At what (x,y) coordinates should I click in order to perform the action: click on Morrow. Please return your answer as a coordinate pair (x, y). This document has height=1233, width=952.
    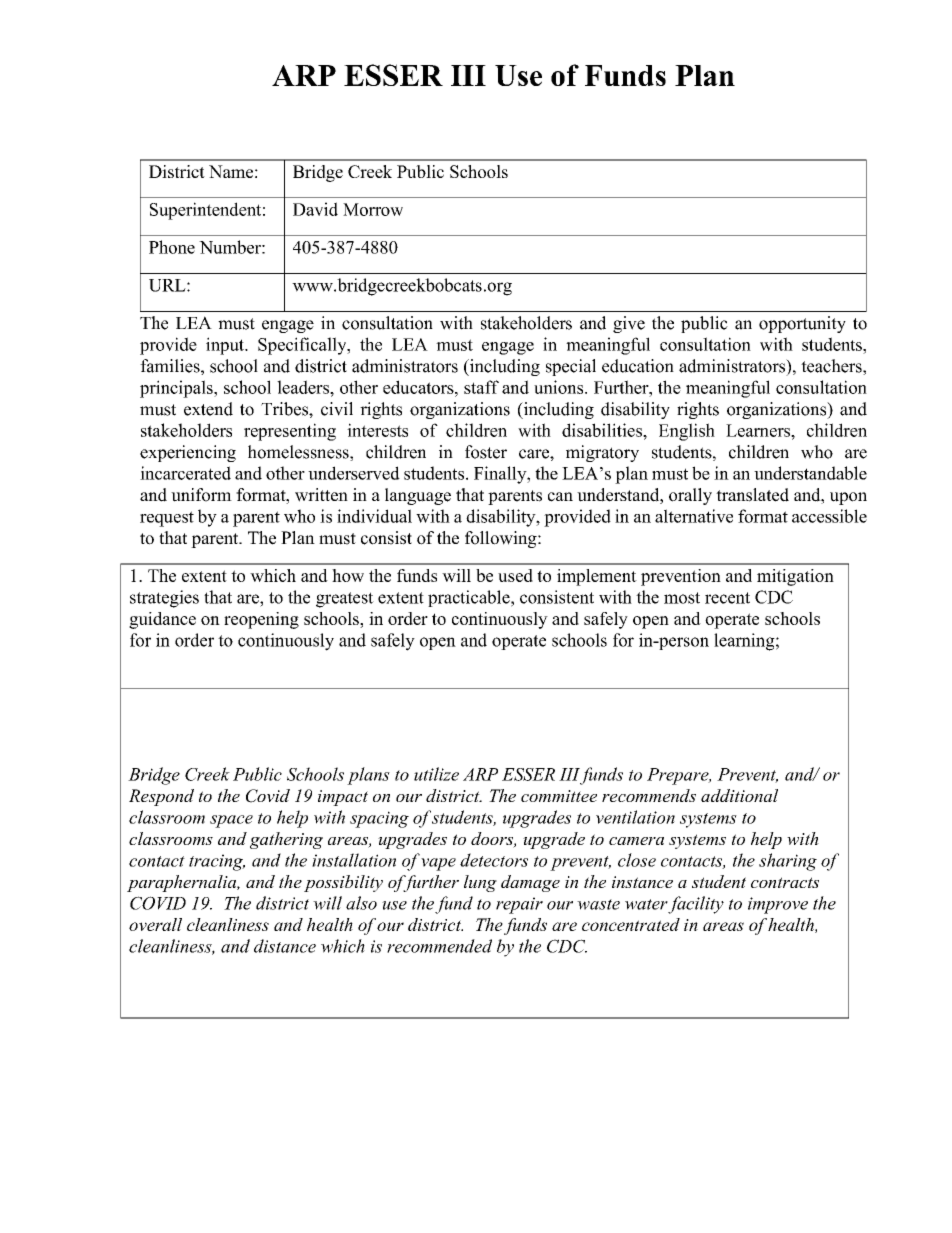
    Looking at the image, I should click on (373, 209).
